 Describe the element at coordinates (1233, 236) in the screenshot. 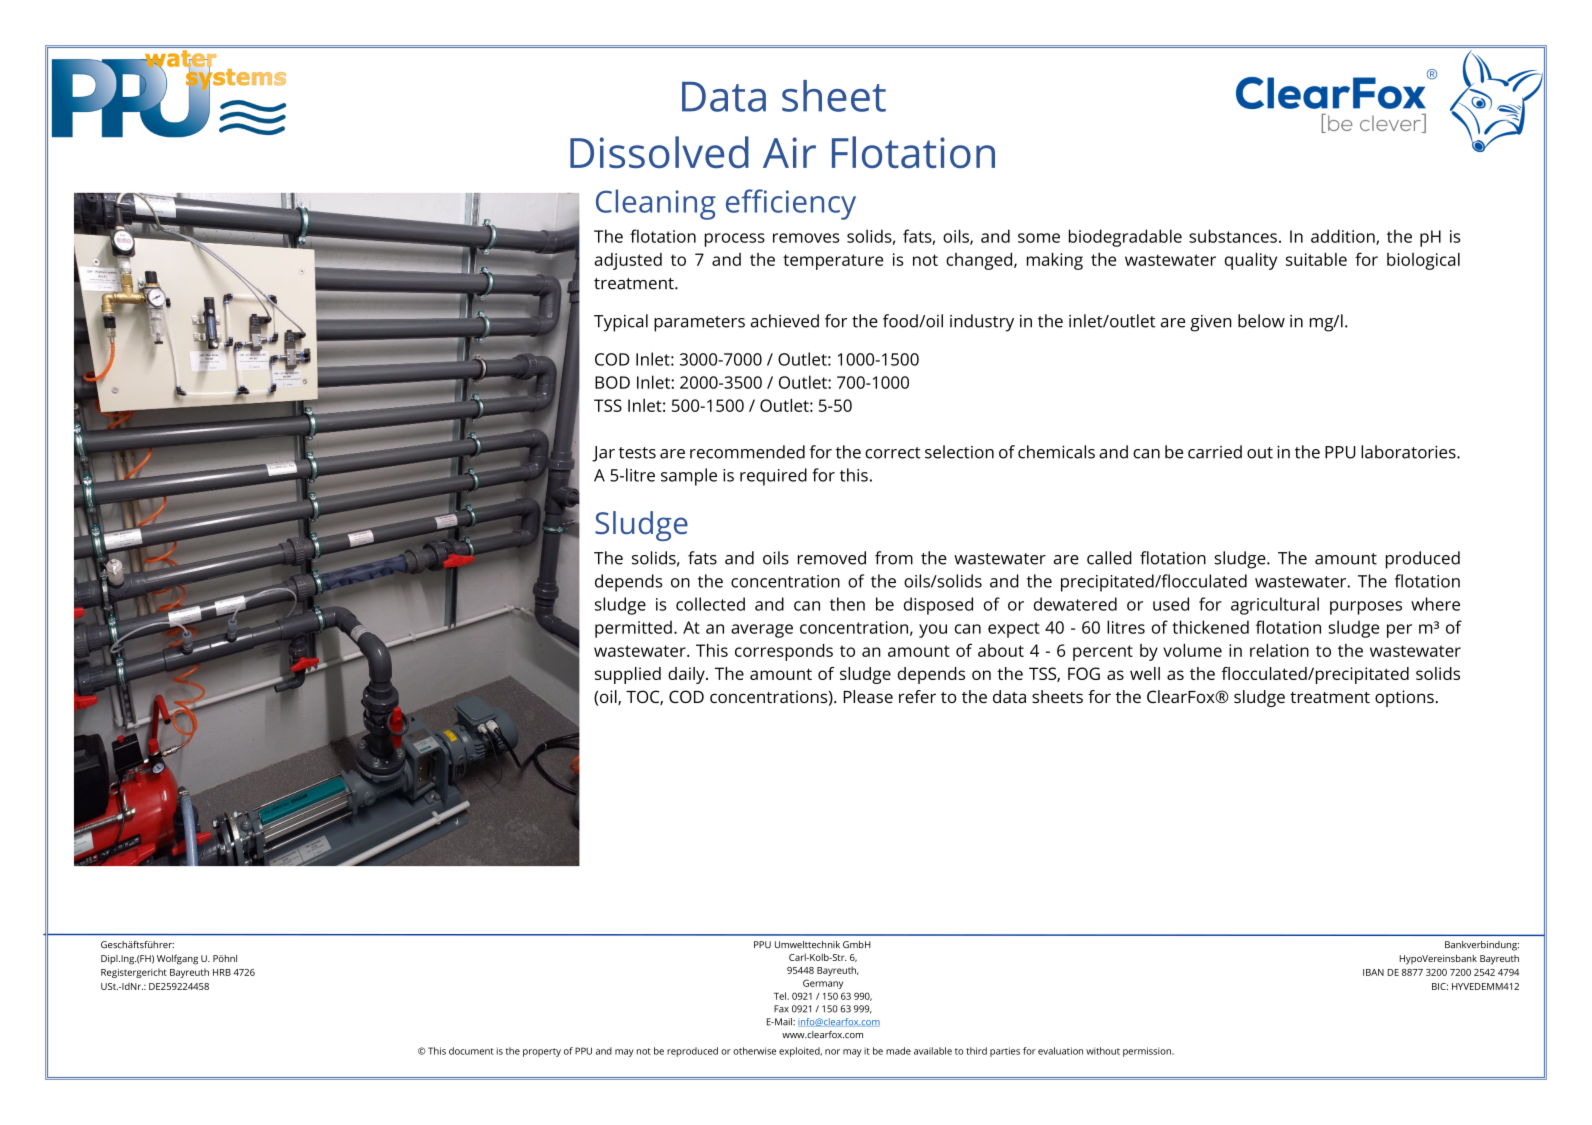

I see `substances` at that location.
